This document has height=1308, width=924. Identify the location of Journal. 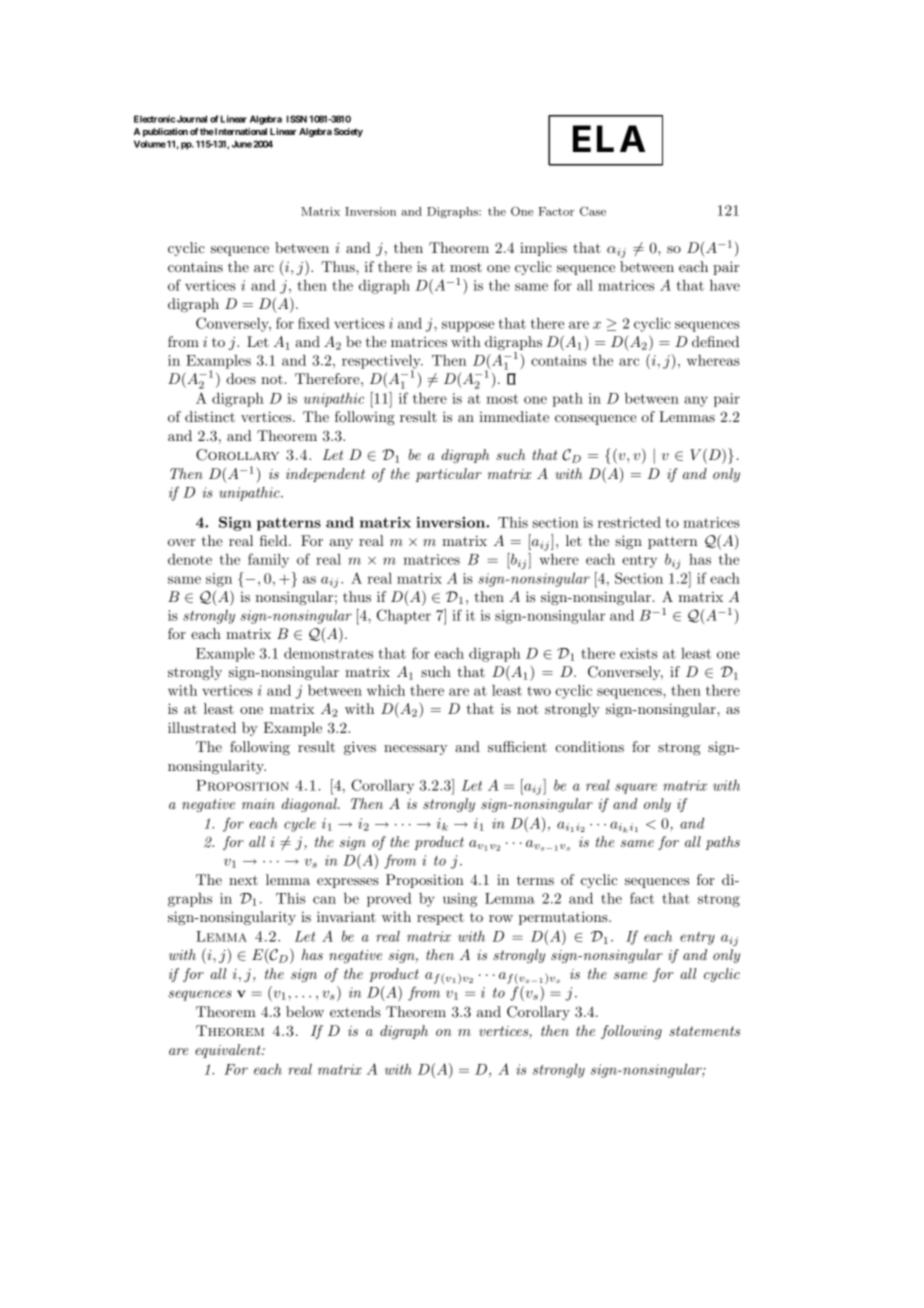
(192, 119).
